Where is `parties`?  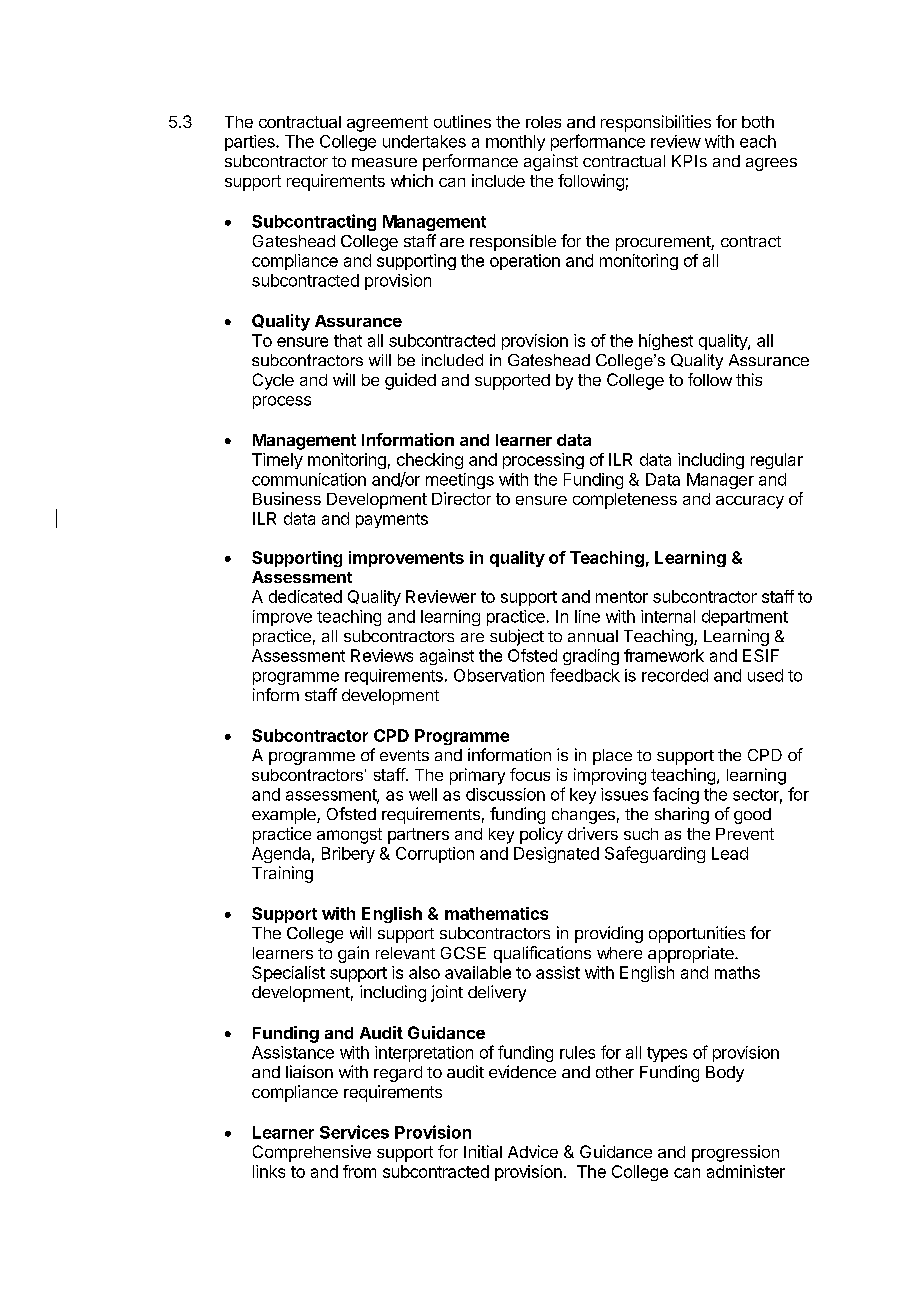 parties is located at coordinates (251, 143).
